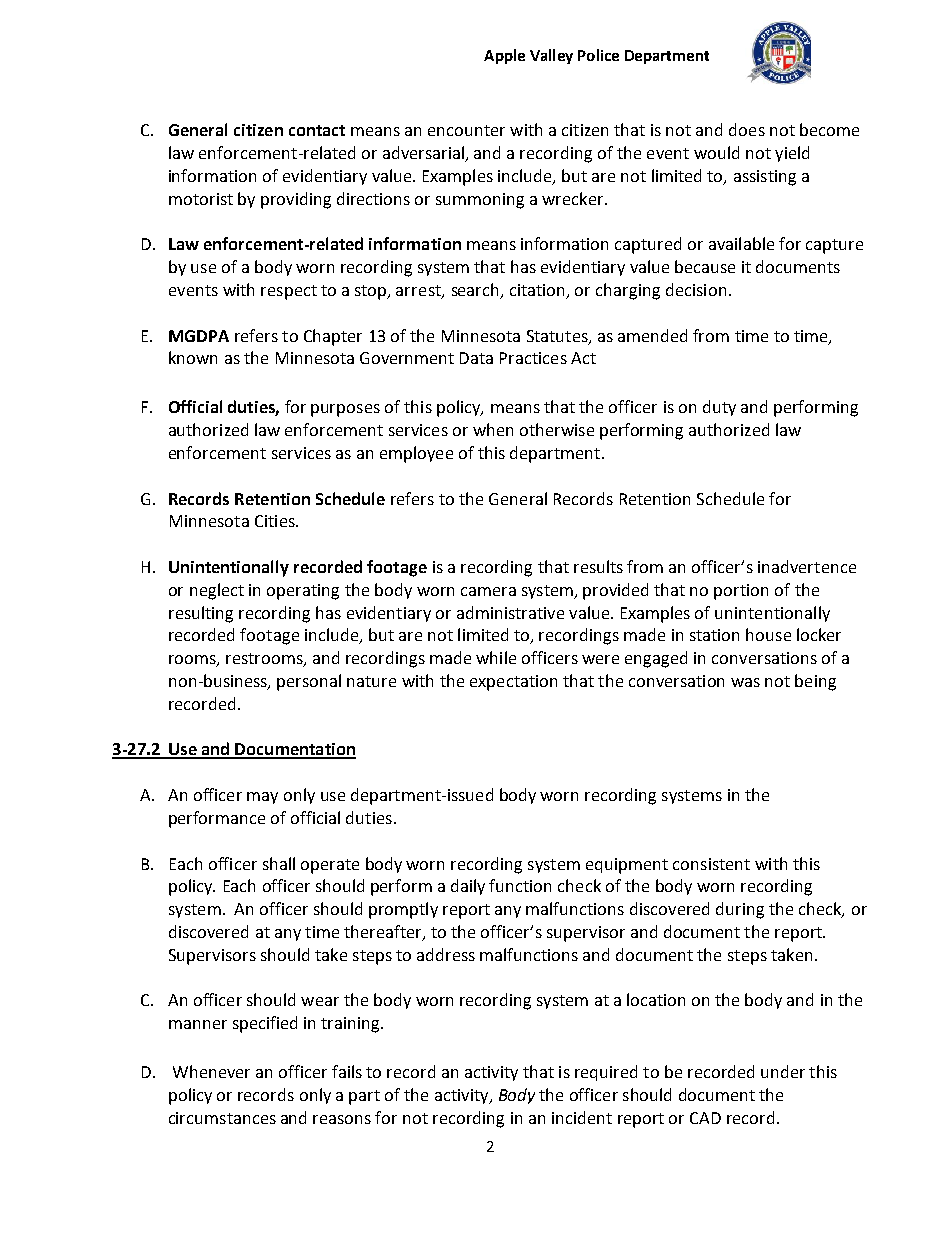  What do you see at coordinates (783, 1071) in the image?
I see `under` at bounding box center [783, 1071].
